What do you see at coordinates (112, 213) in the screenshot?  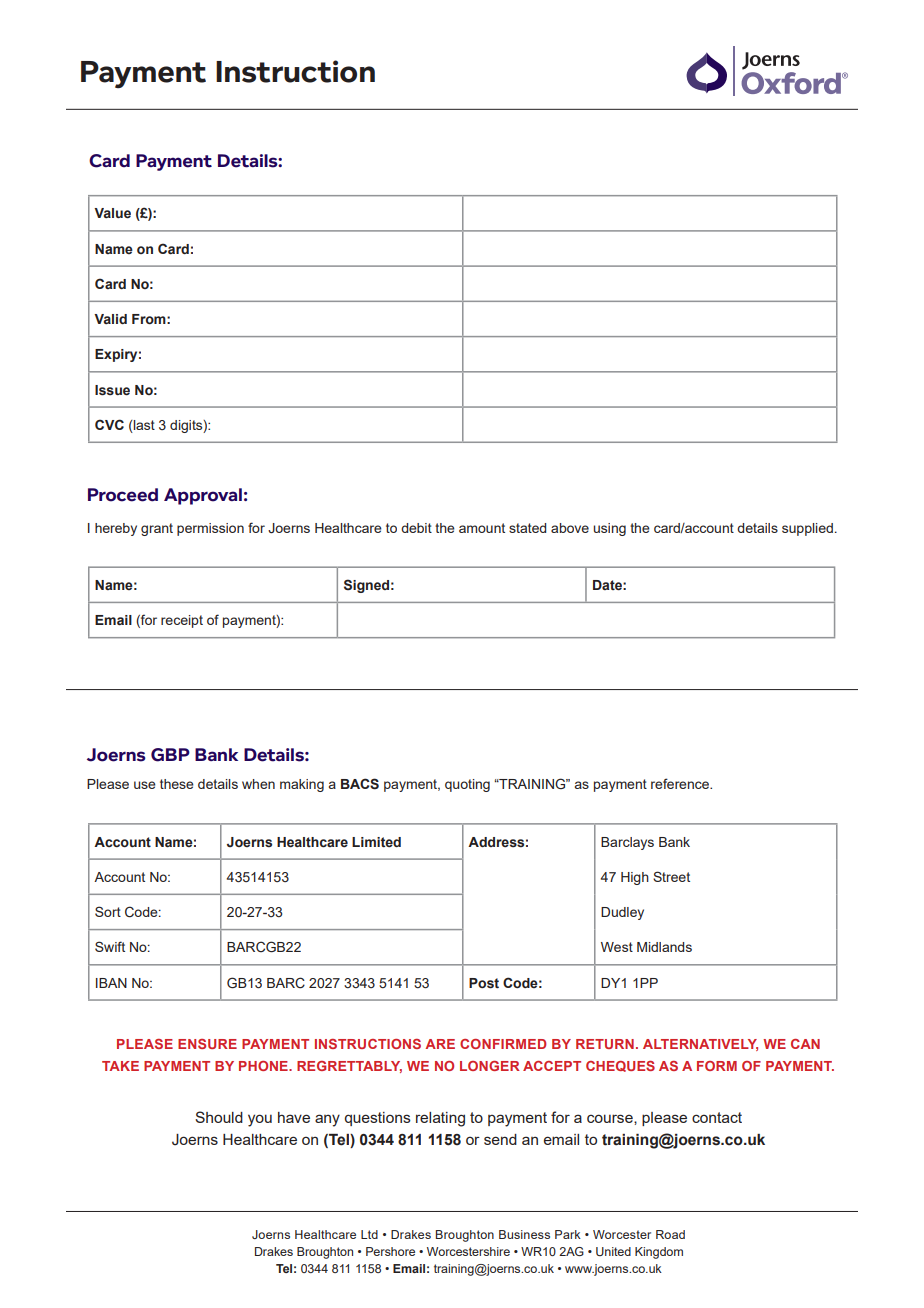 I see `Value` at bounding box center [112, 213].
